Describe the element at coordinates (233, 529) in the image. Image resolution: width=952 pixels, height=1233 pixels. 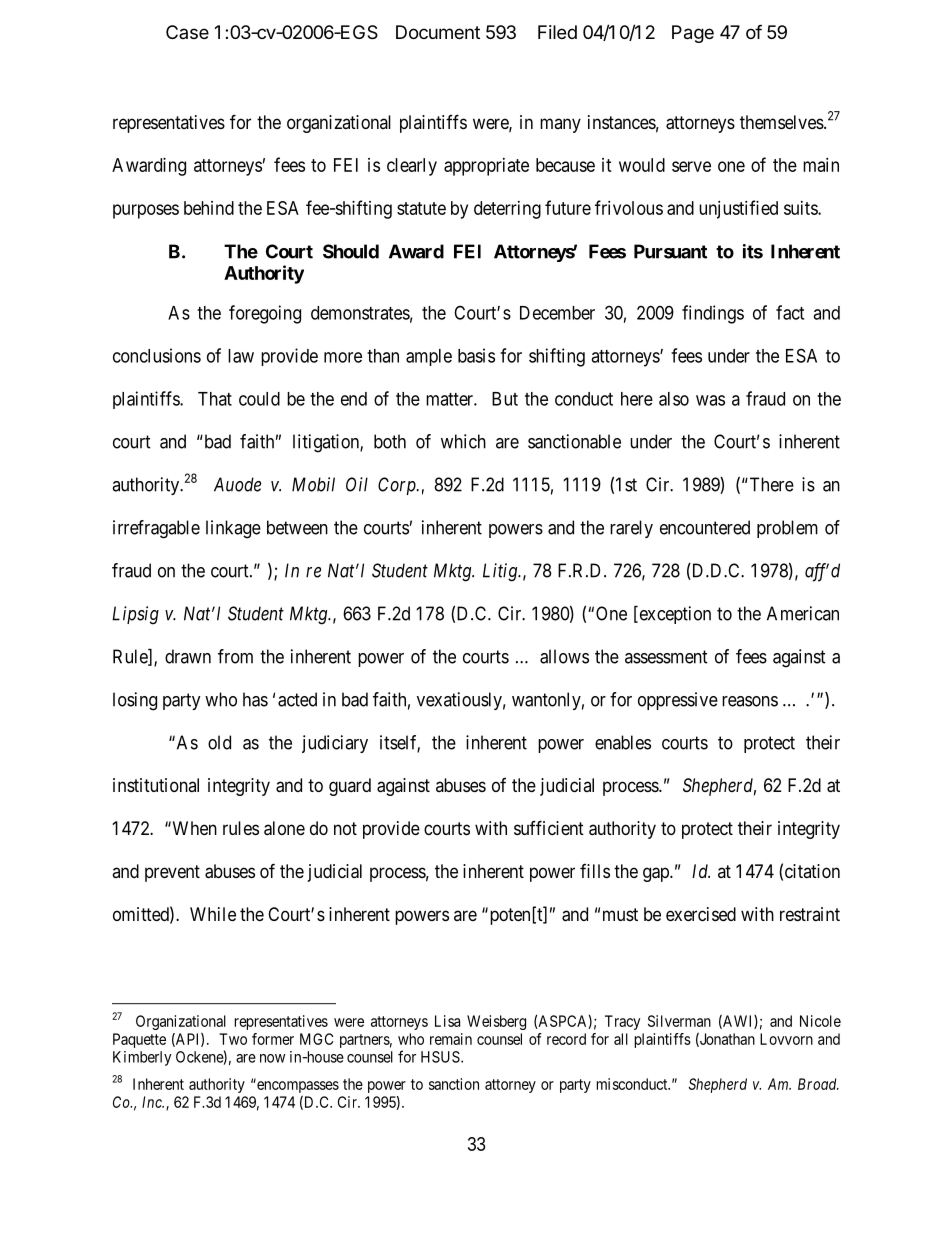
I see `linkage` at that location.
